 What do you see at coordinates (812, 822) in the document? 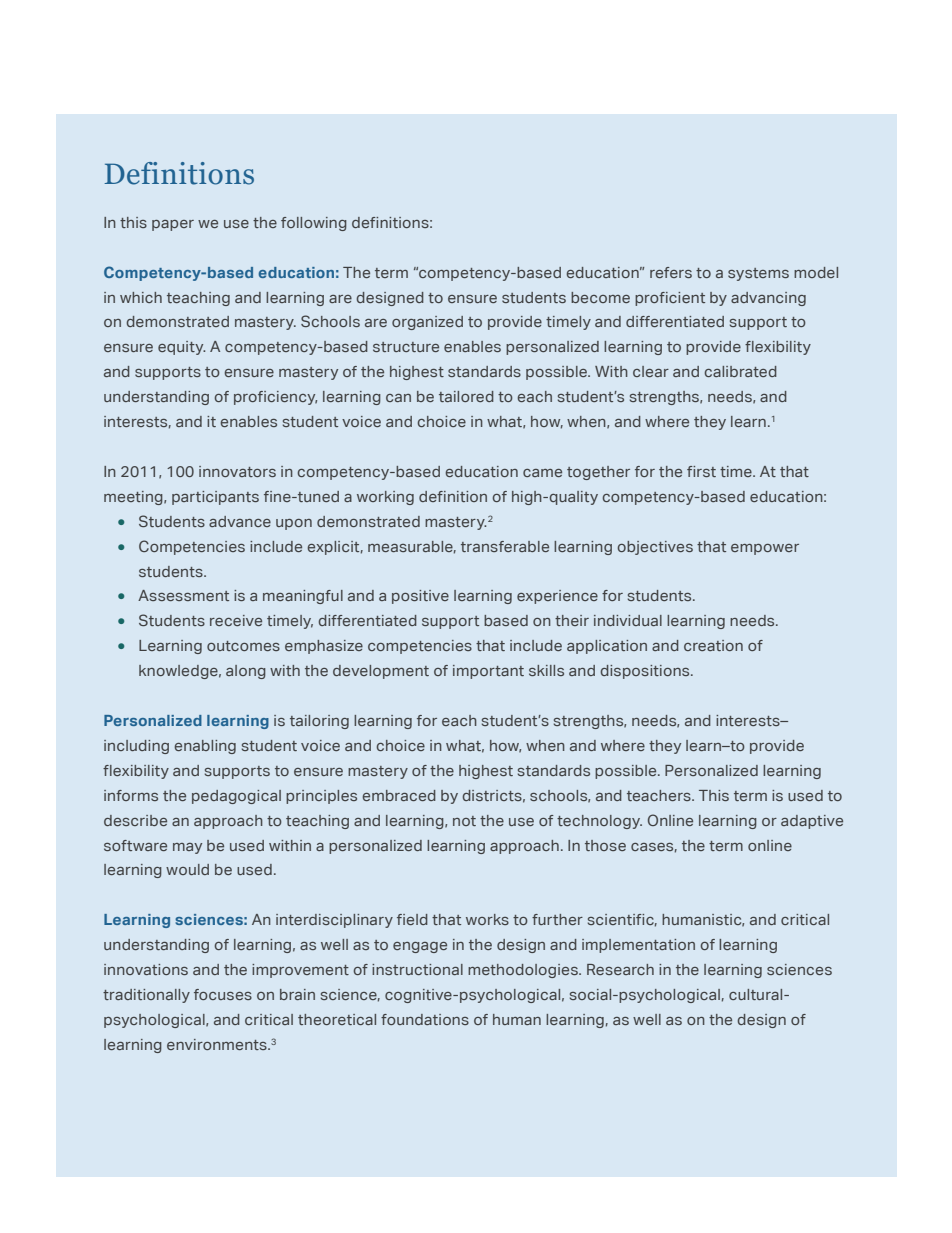
I see `adaptive` at bounding box center [812, 822].
